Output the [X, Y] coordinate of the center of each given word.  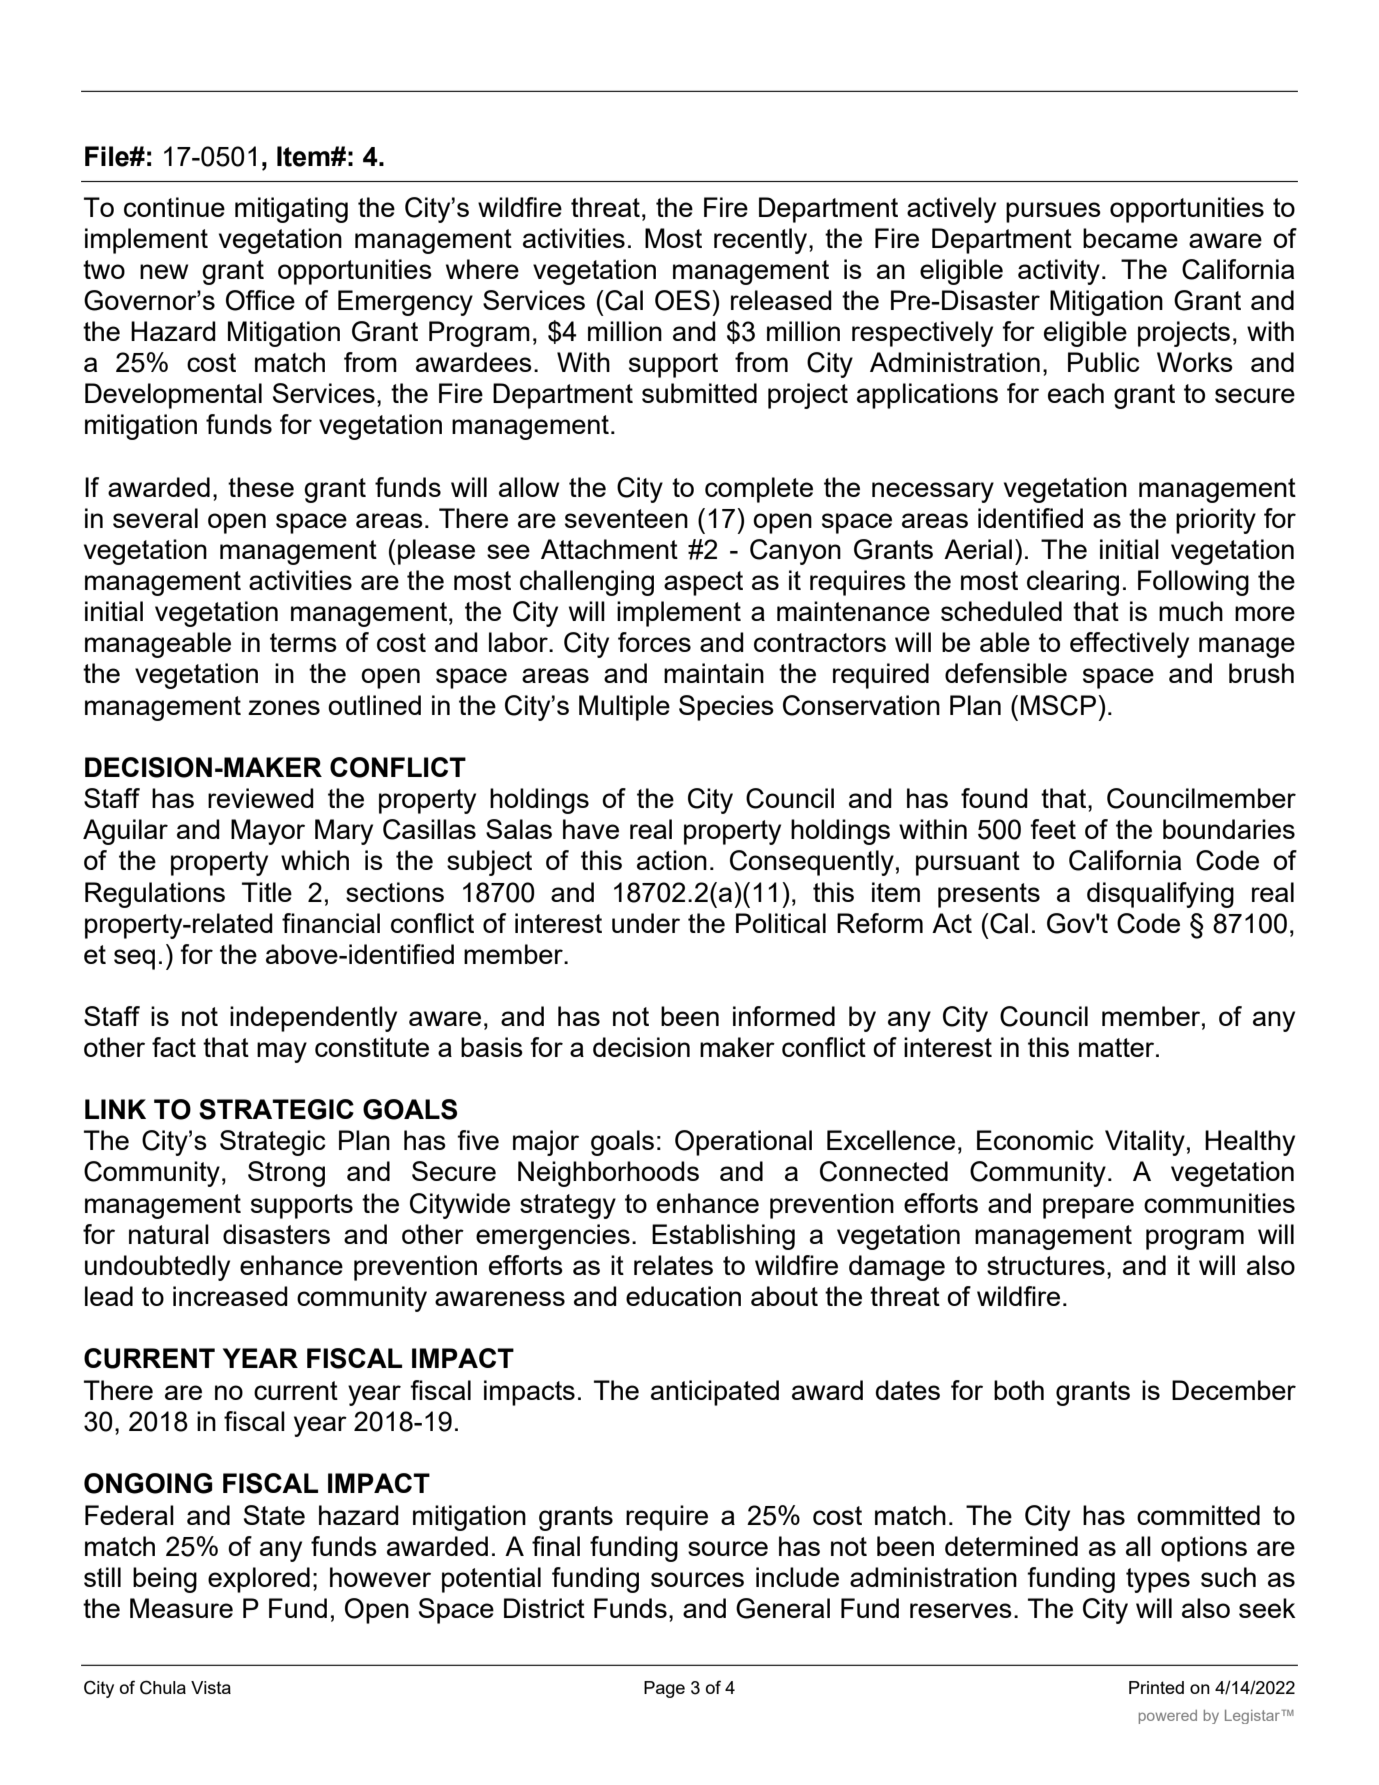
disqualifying [1160, 895]
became [1130, 238]
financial [331, 923]
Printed [1156, 1687]
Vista [211, 1687]
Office [260, 300]
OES [682, 300]
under [646, 923]
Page [664, 1689]
